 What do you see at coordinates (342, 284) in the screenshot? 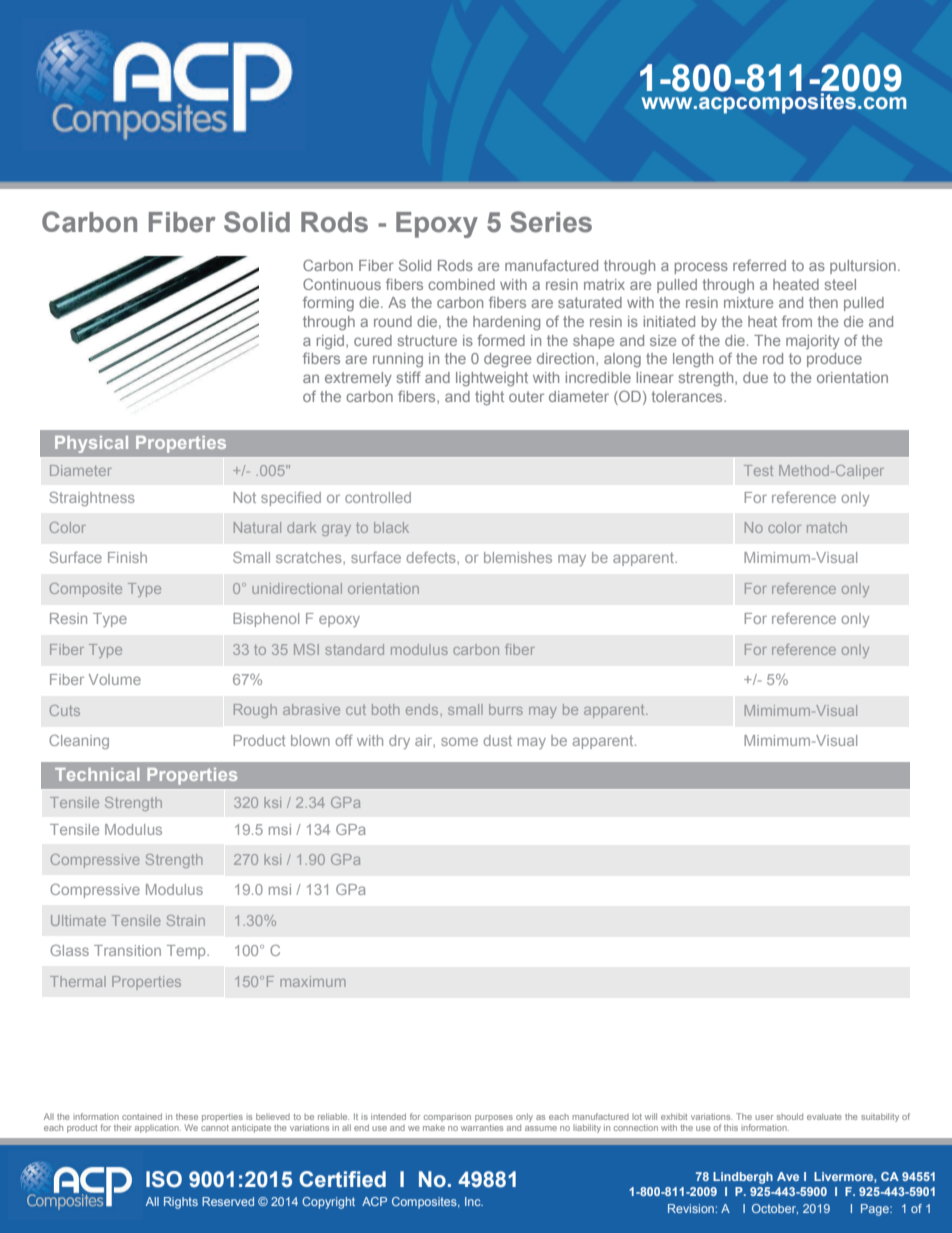
I see `Continuous` at bounding box center [342, 284].
